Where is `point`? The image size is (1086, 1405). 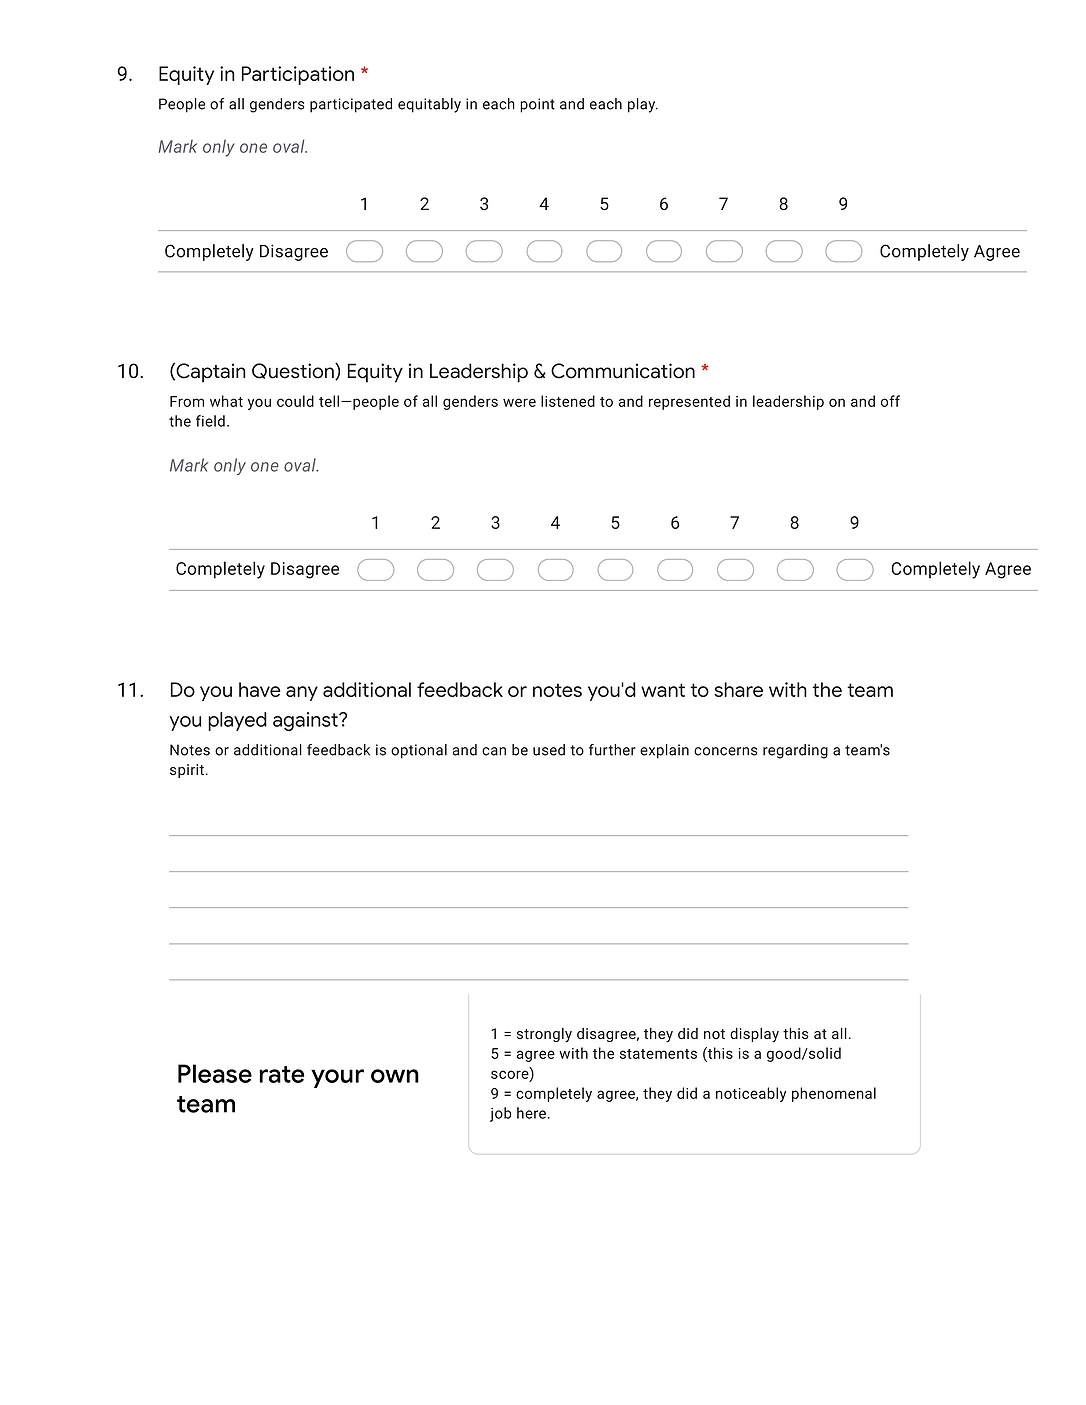 point is located at coordinates (537, 105).
